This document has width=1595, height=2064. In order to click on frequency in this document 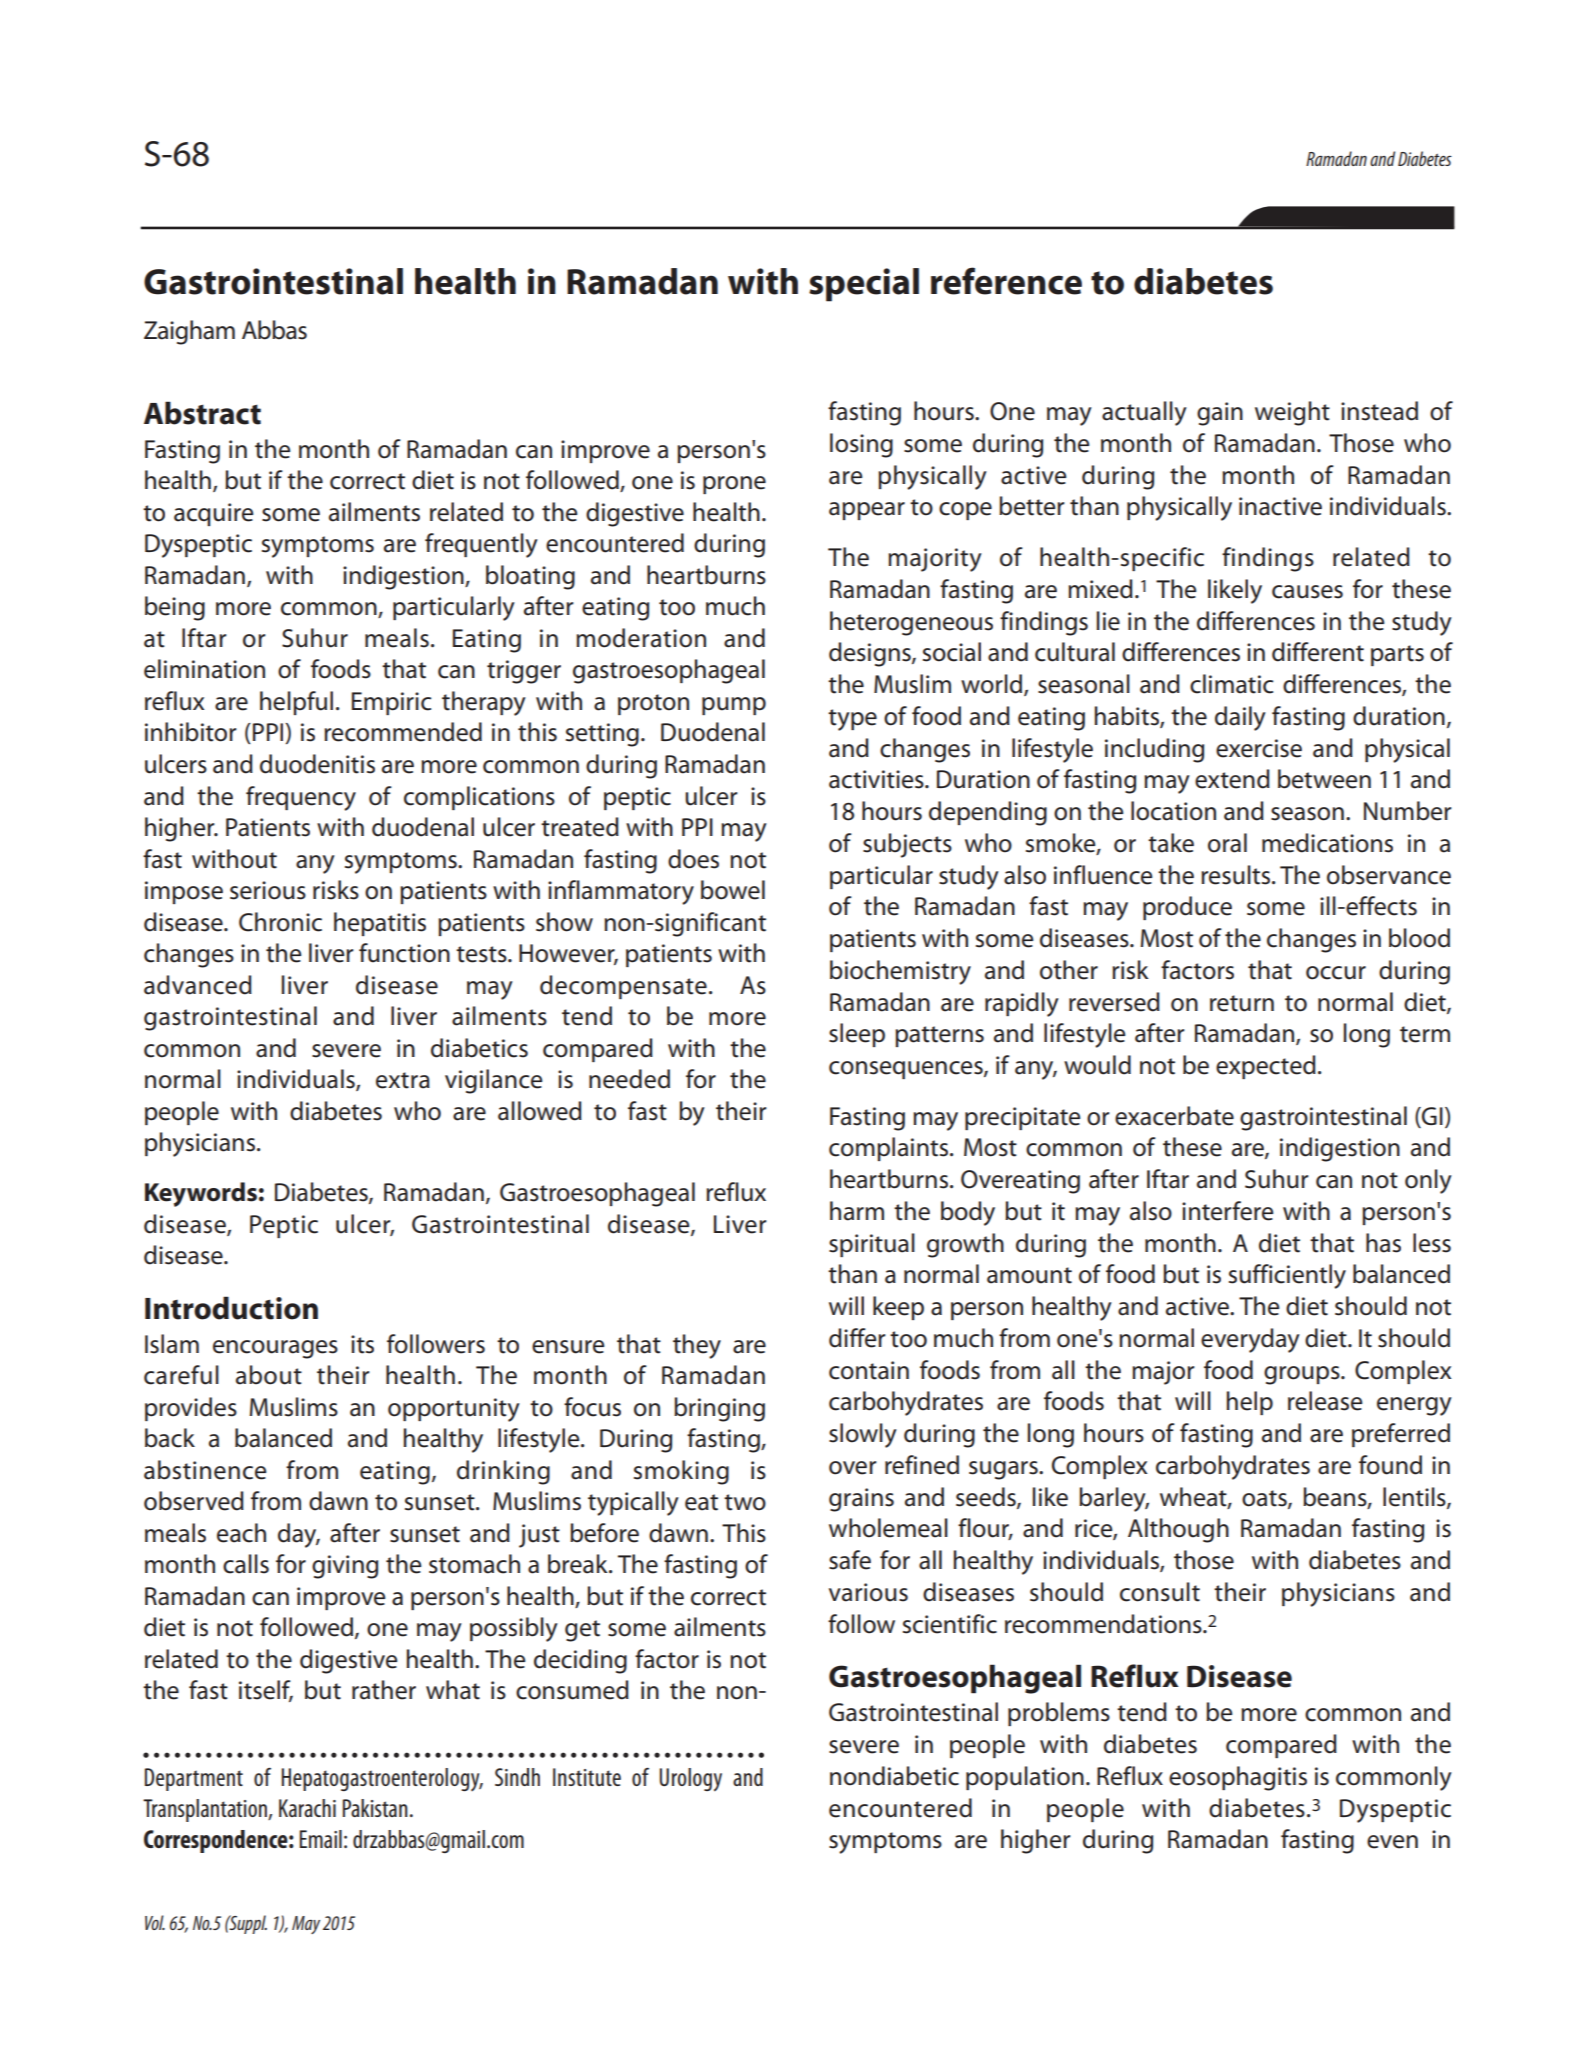, I will do `click(301, 798)`.
